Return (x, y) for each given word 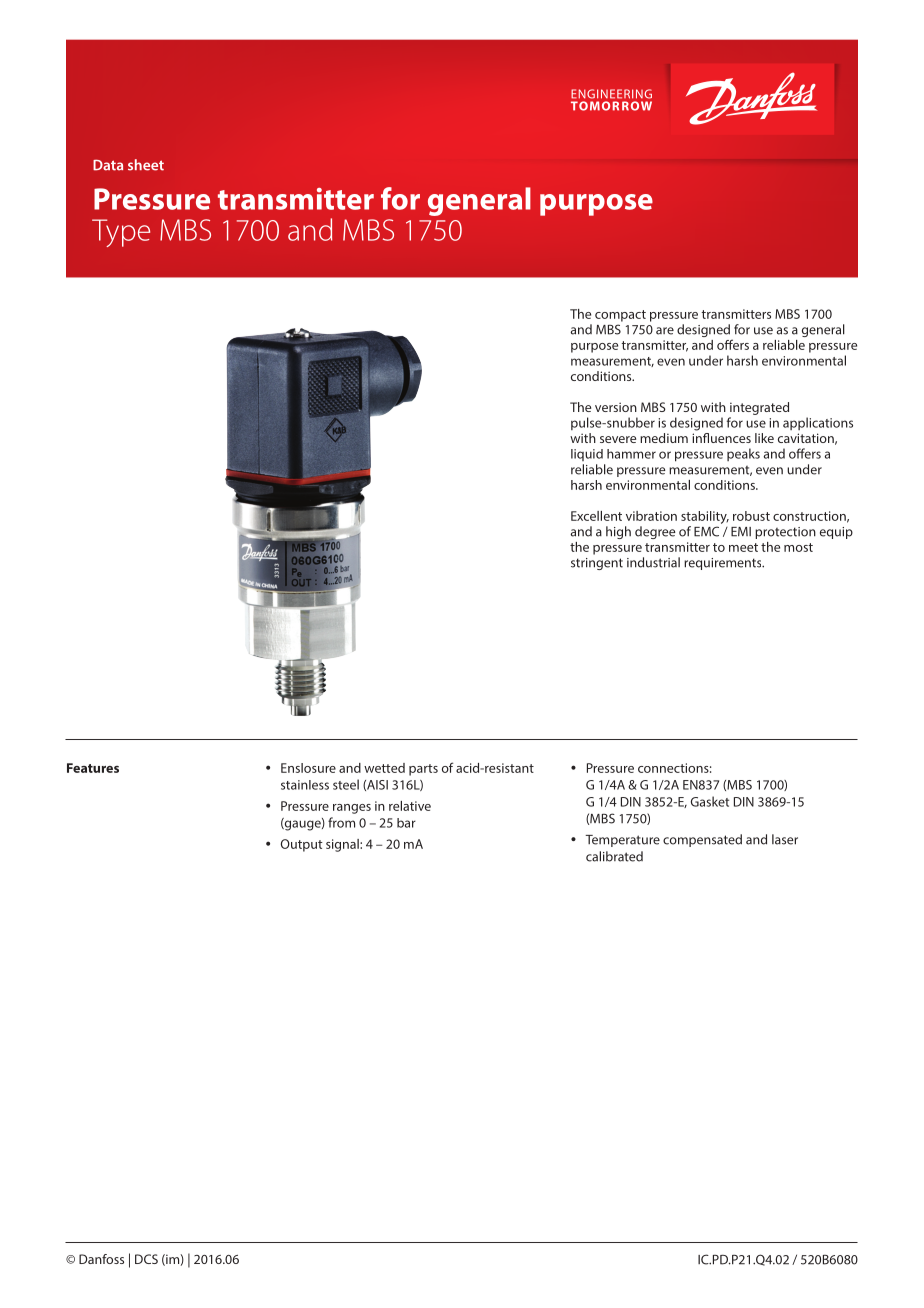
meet (743, 547)
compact (620, 316)
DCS (146, 1259)
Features (93, 768)
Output (302, 845)
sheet (146, 165)
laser (785, 839)
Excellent (596, 516)
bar (406, 823)
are (665, 331)
